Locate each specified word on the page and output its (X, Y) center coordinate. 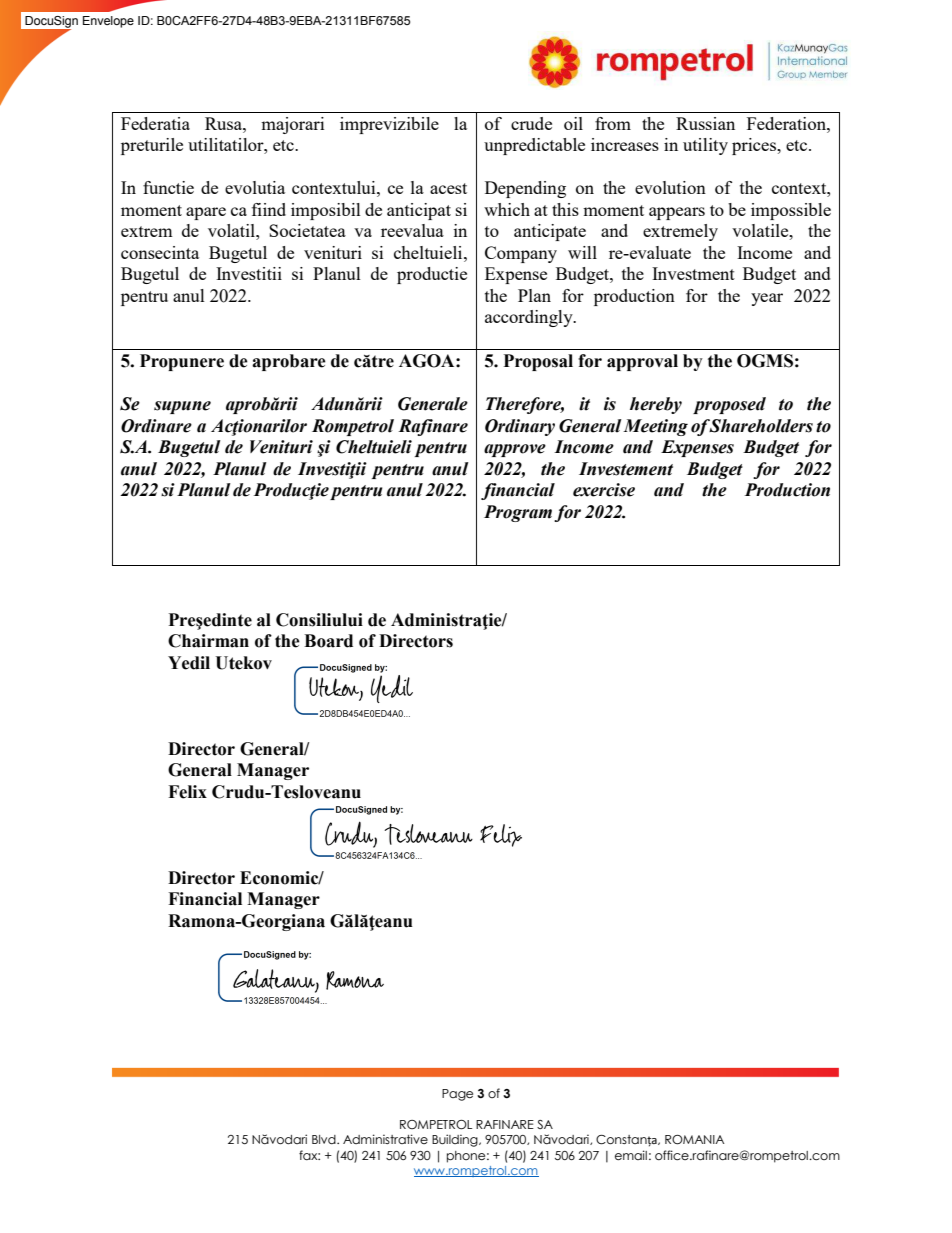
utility (705, 146)
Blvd (325, 1139)
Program (518, 513)
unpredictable (534, 146)
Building (456, 1140)
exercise (604, 490)
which (507, 209)
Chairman (208, 641)
